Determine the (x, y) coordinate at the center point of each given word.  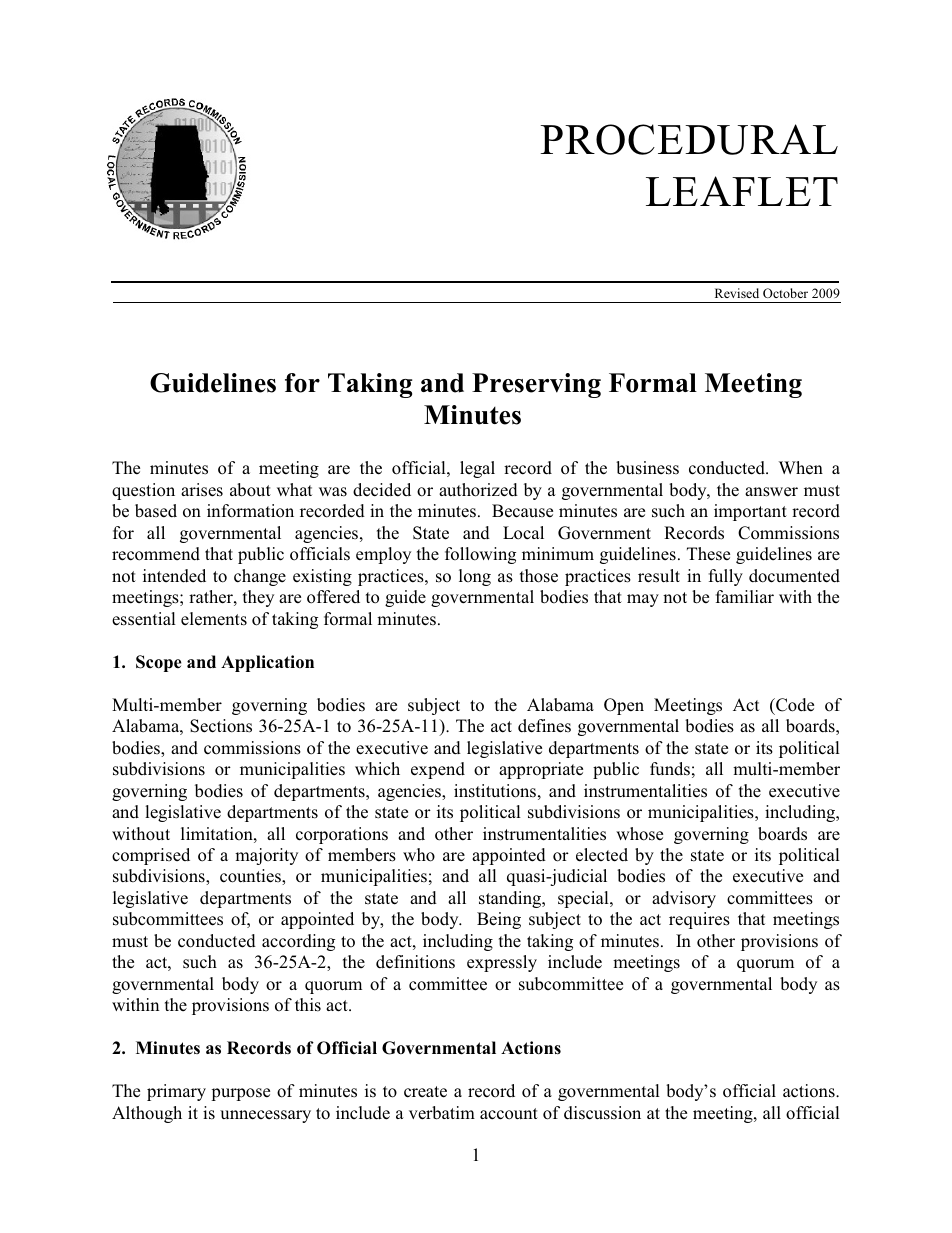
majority (266, 856)
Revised (737, 293)
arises (202, 490)
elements (214, 619)
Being (499, 920)
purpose (240, 1094)
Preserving (536, 385)
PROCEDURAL (689, 139)
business (647, 468)
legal (477, 469)
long (475, 577)
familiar (745, 596)
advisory (684, 899)
